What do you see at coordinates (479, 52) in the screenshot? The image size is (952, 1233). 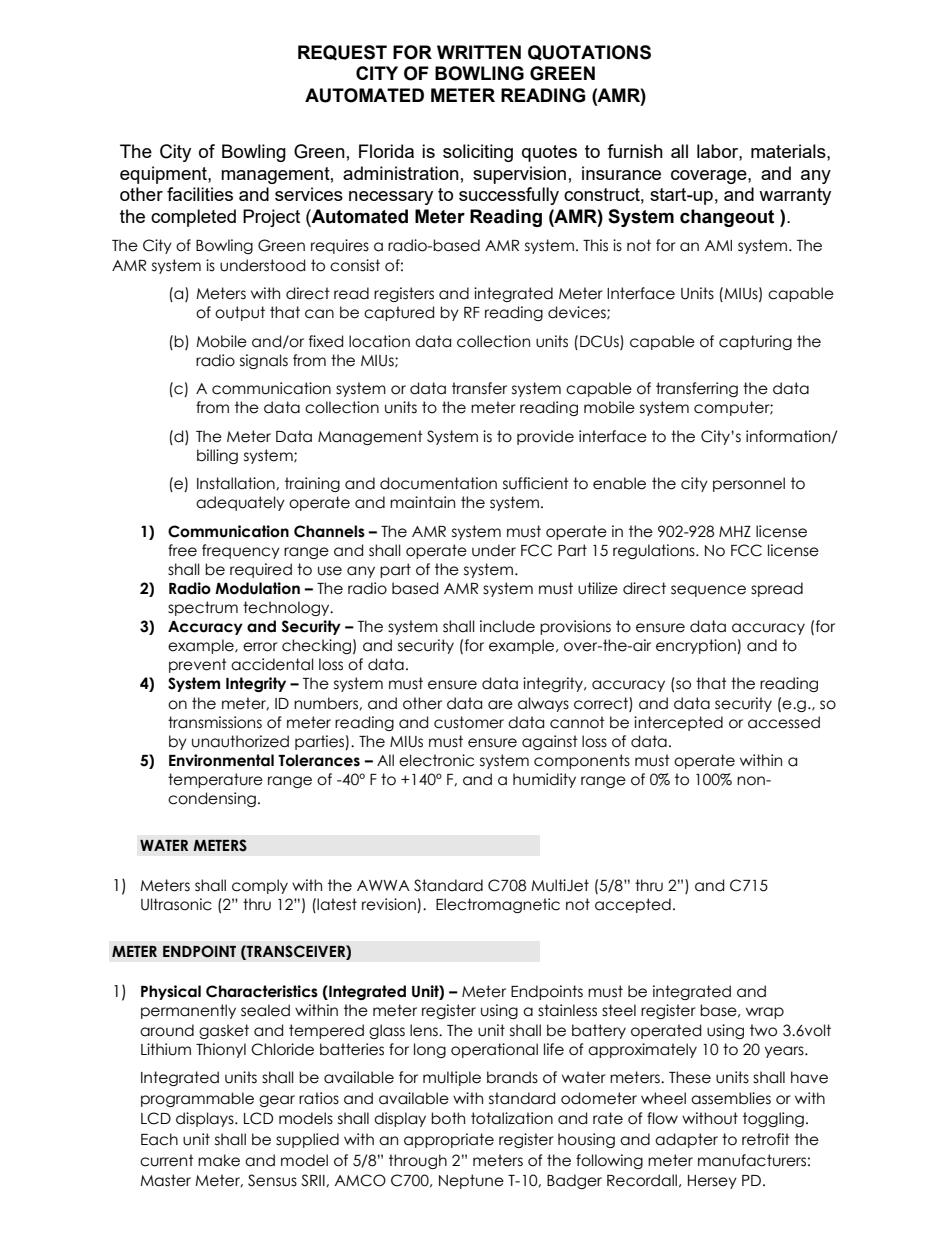 I see `WRITTEN` at bounding box center [479, 52].
